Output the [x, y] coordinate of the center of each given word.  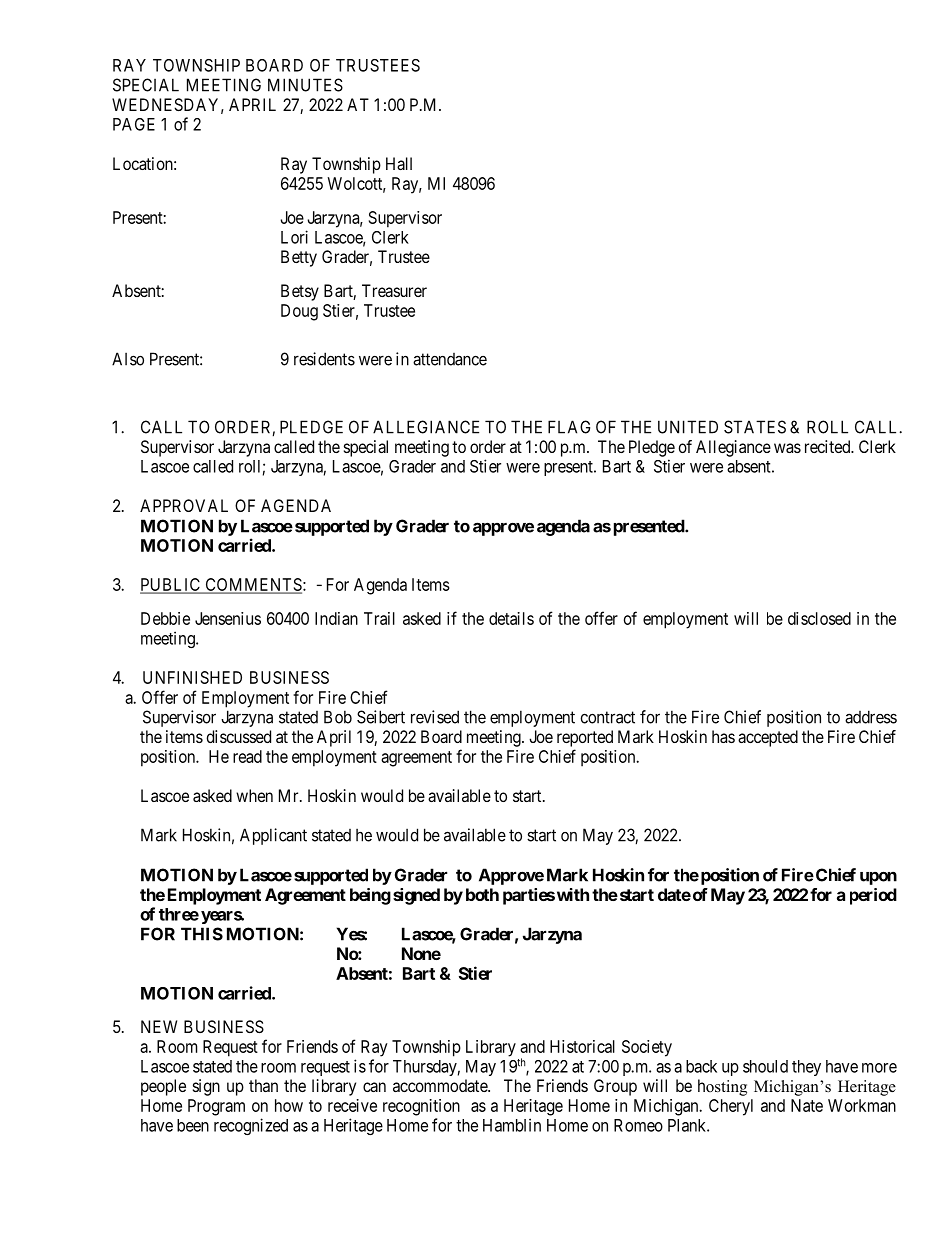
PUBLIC [171, 585]
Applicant [273, 836]
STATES [755, 427]
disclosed [819, 618]
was [787, 448]
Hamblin [512, 1125]
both [482, 894]
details [511, 618]
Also [128, 359]
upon [878, 878]
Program [216, 1107]
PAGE [134, 124]
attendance [450, 359]
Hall [399, 163]
